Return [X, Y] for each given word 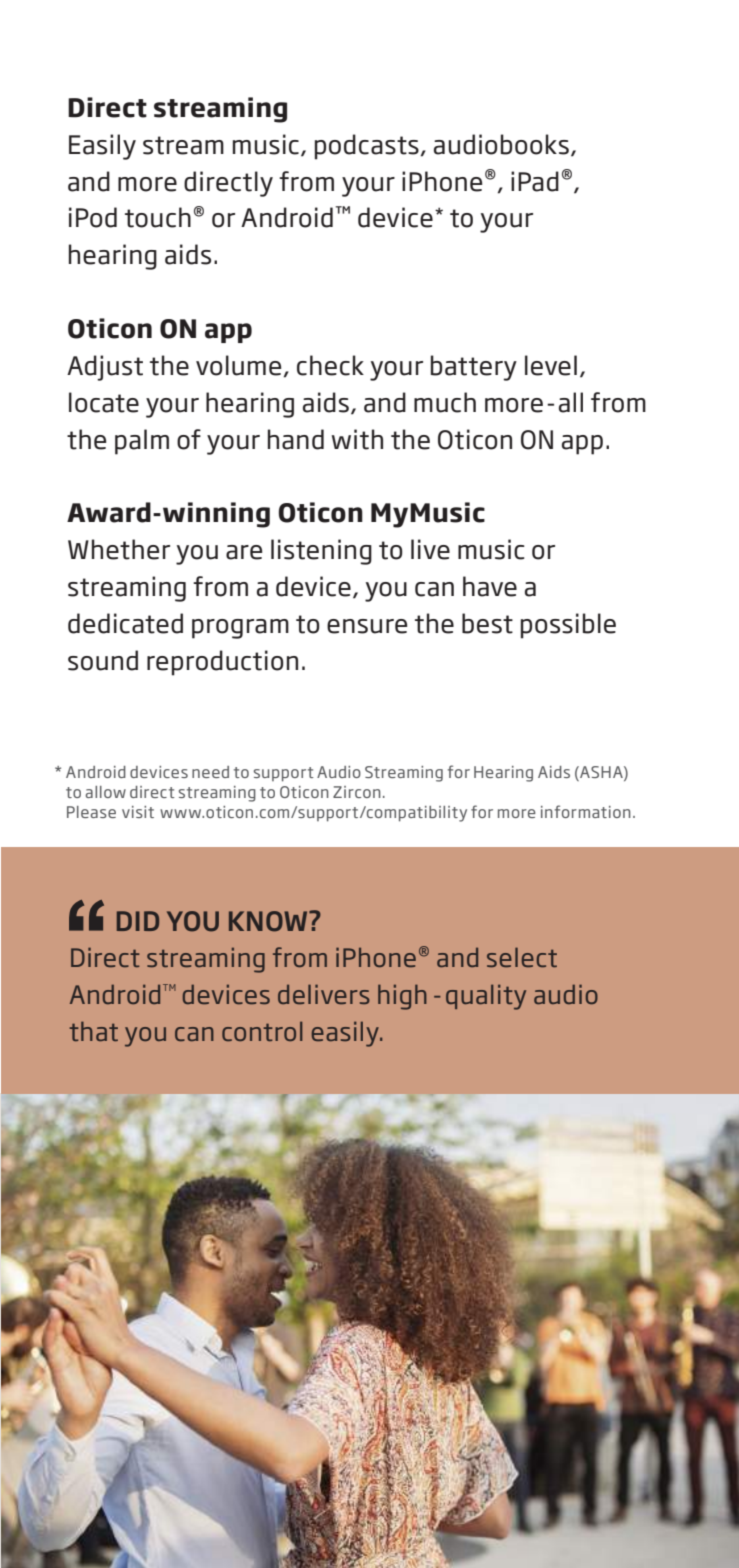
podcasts [367, 147]
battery [474, 368]
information [586, 811]
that [93, 1031]
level [551, 365]
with [357, 439]
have [490, 586]
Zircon [357, 792]
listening [321, 552]
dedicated [125, 623]
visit [138, 812]
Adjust [105, 368]
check [330, 365]
